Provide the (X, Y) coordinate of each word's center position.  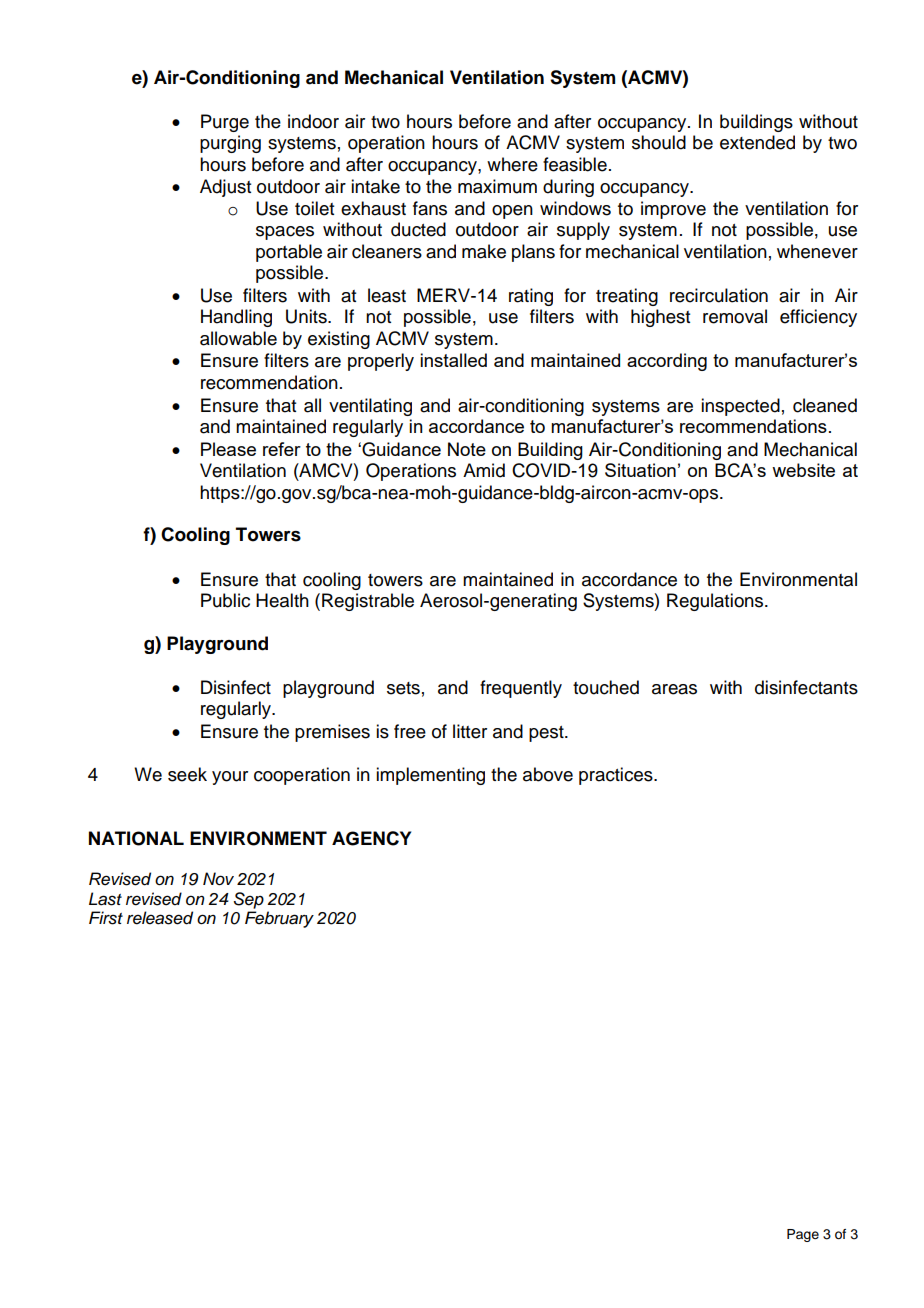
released (160, 918)
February (279, 919)
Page (803, 1235)
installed (453, 360)
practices (617, 776)
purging (230, 144)
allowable (238, 338)
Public (225, 600)
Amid (484, 470)
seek (187, 774)
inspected (740, 407)
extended (757, 142)
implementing (430, 776)
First (106, 918)
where (512, 164)
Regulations (716, 602)
